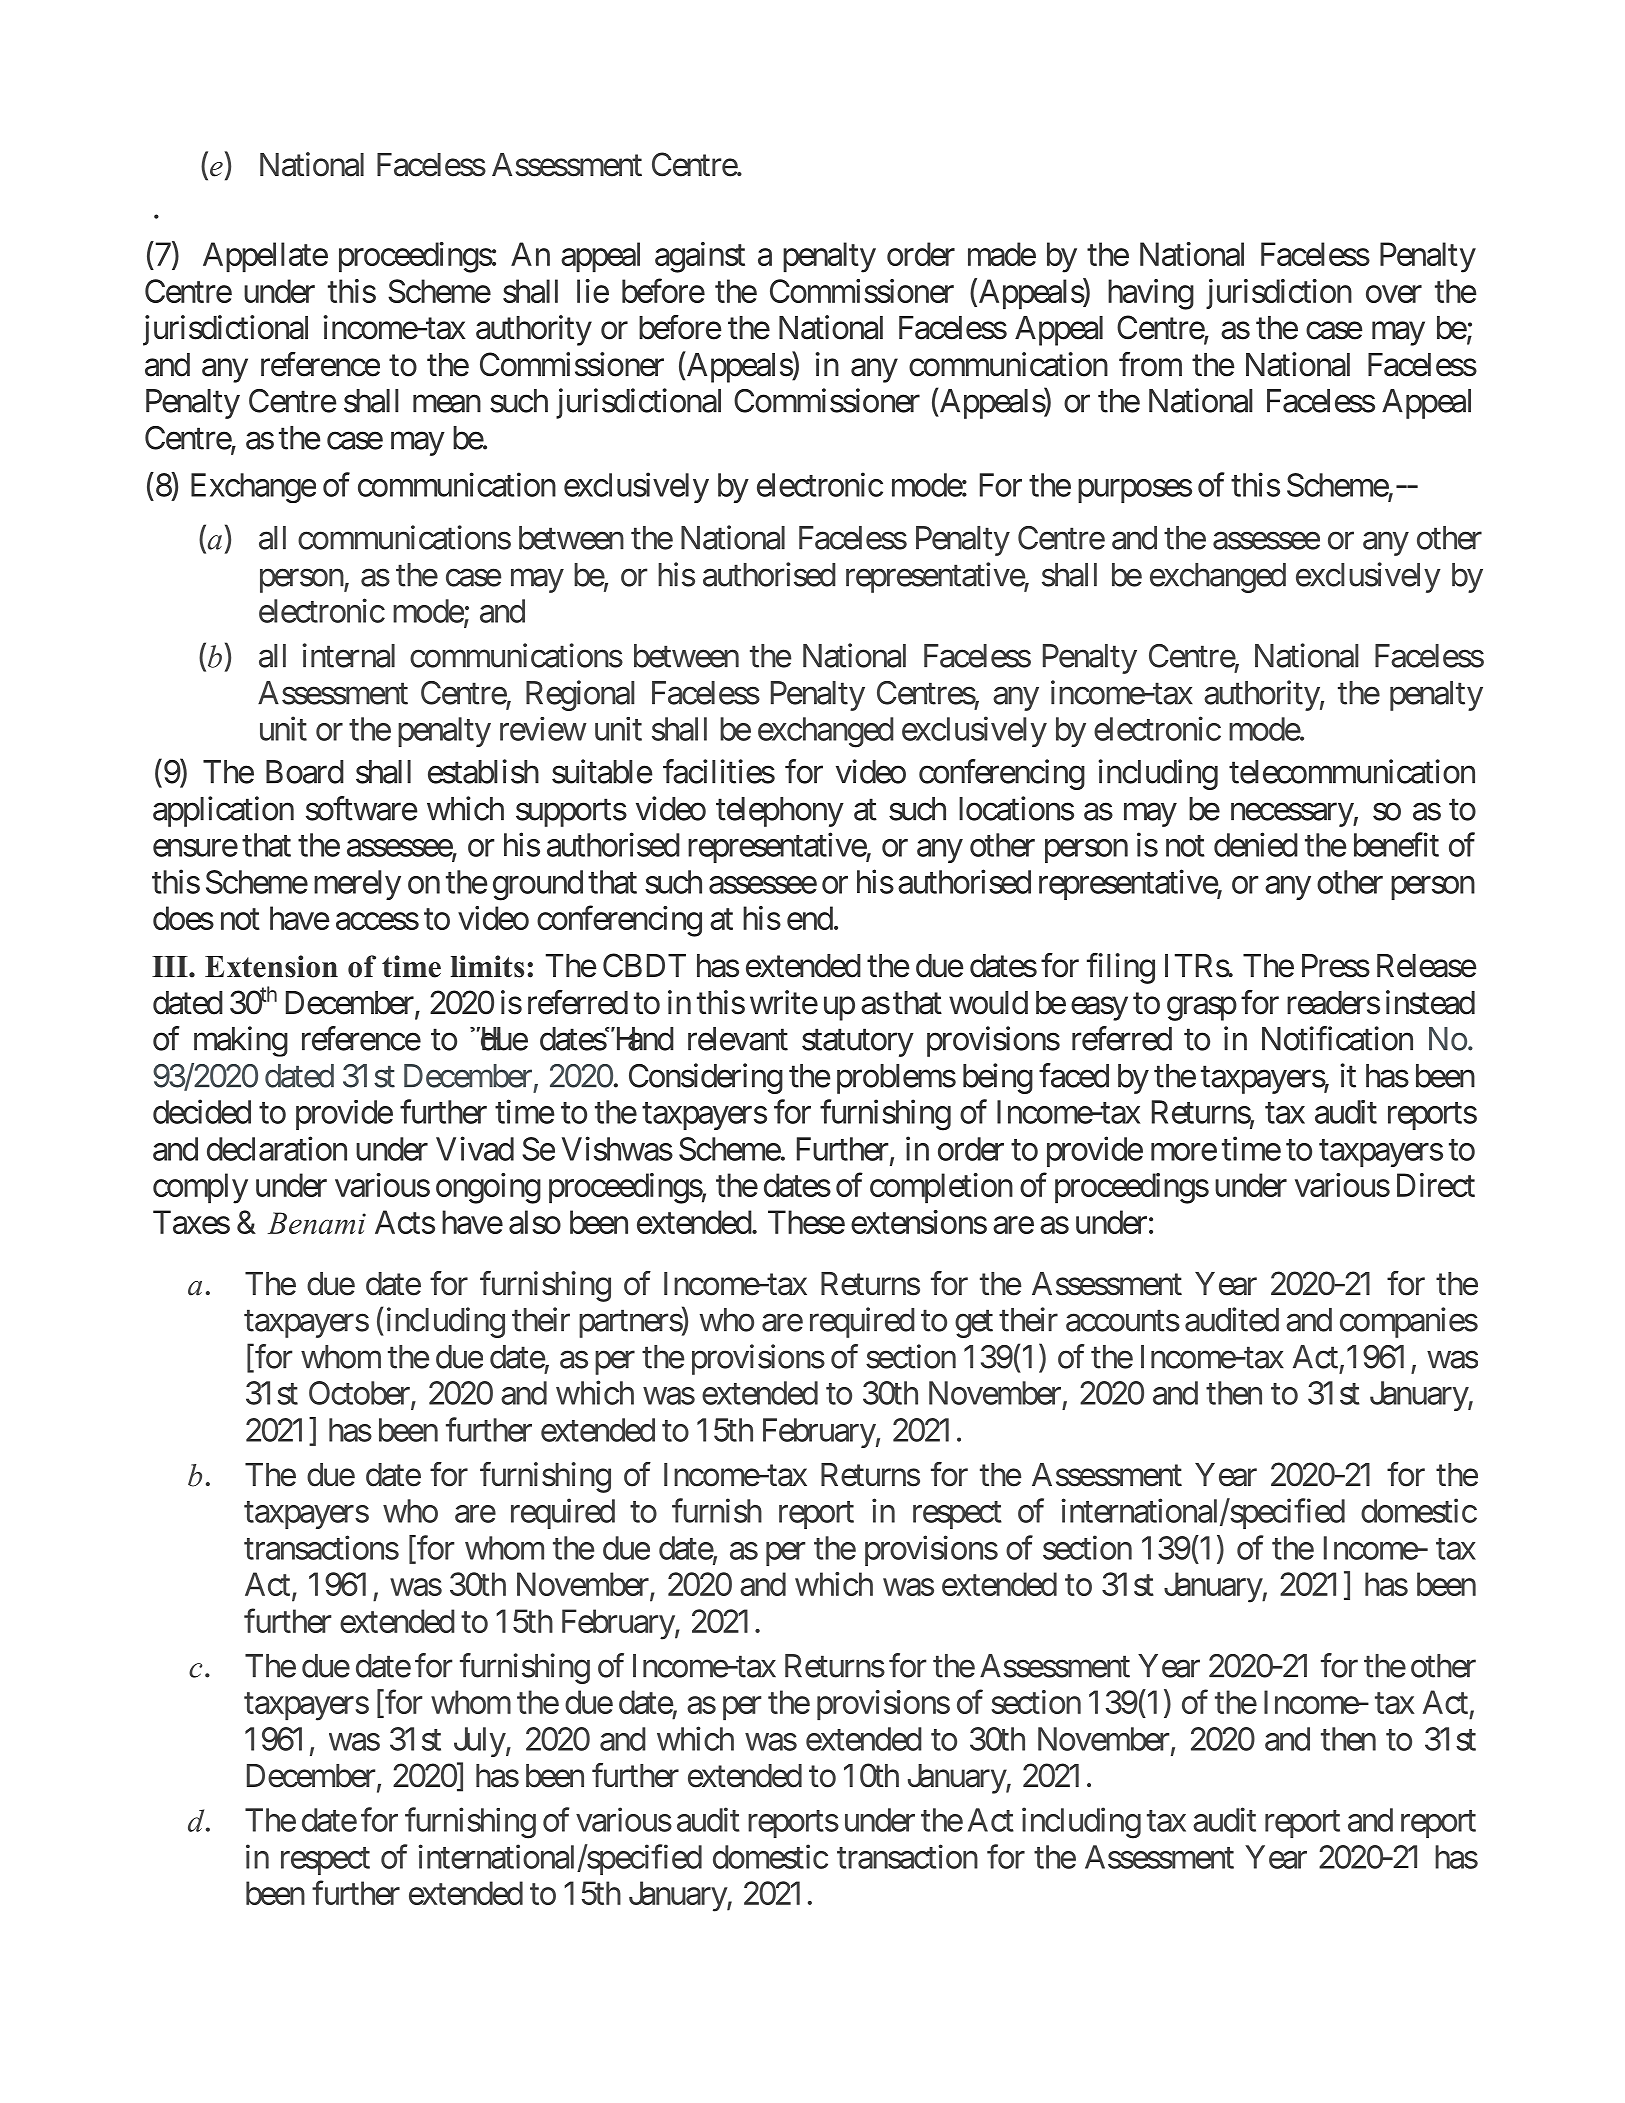 The image size is (1625, 2103). I want to click on mean, so click(447, 404).
